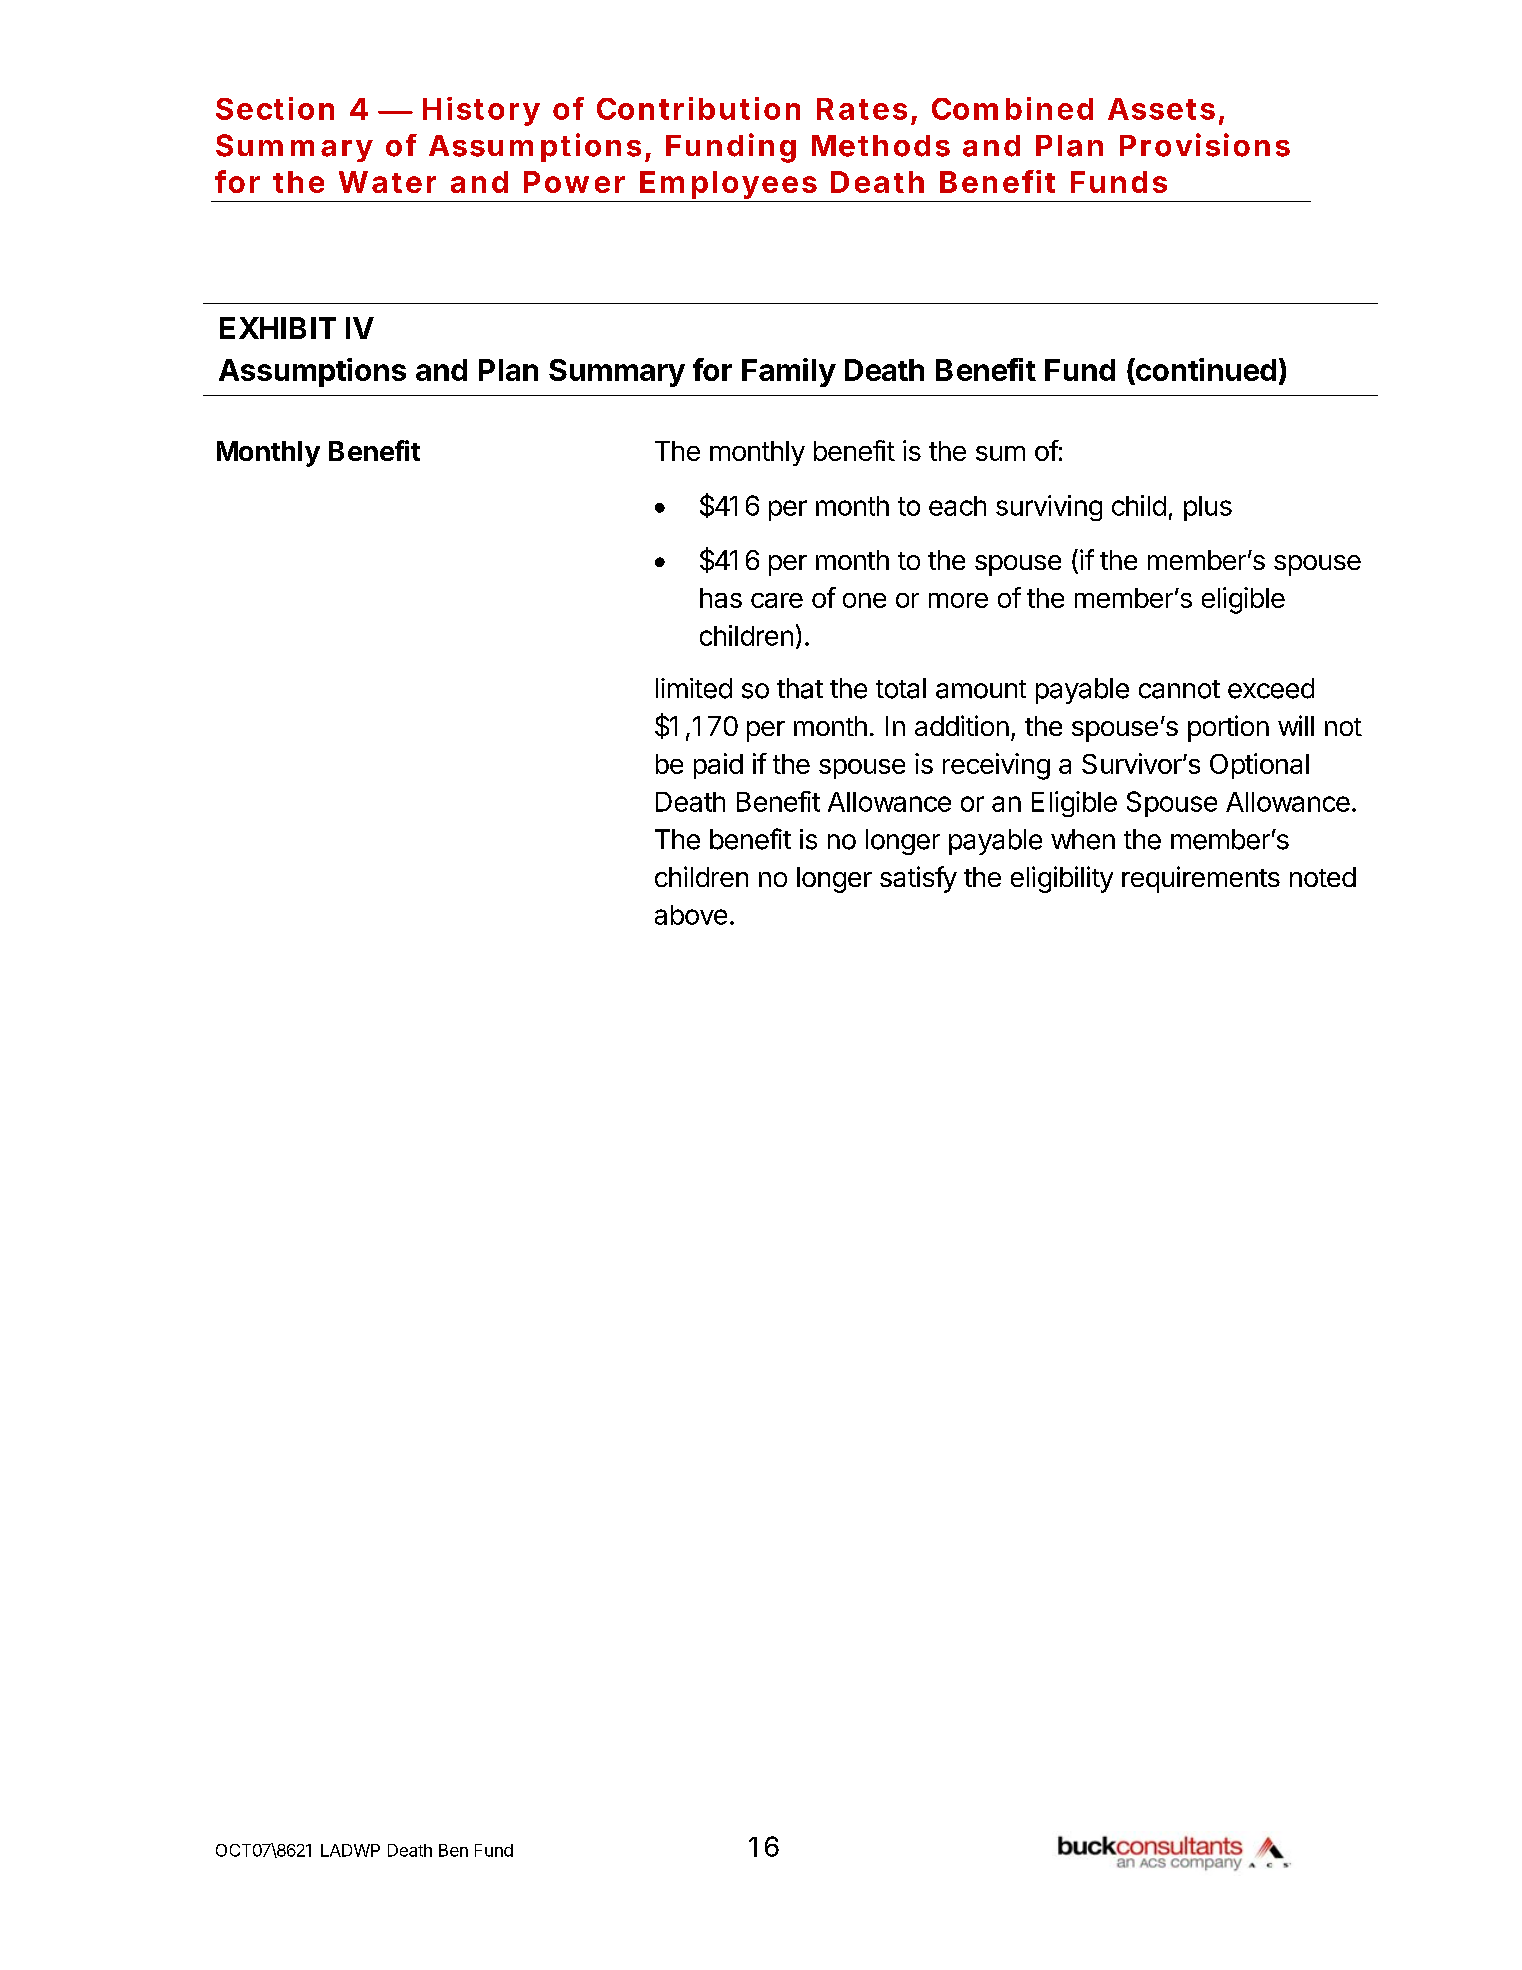  What do you see at coordinates (691, 915) in the document?
I see `above` at bounding box center [691, 915].
